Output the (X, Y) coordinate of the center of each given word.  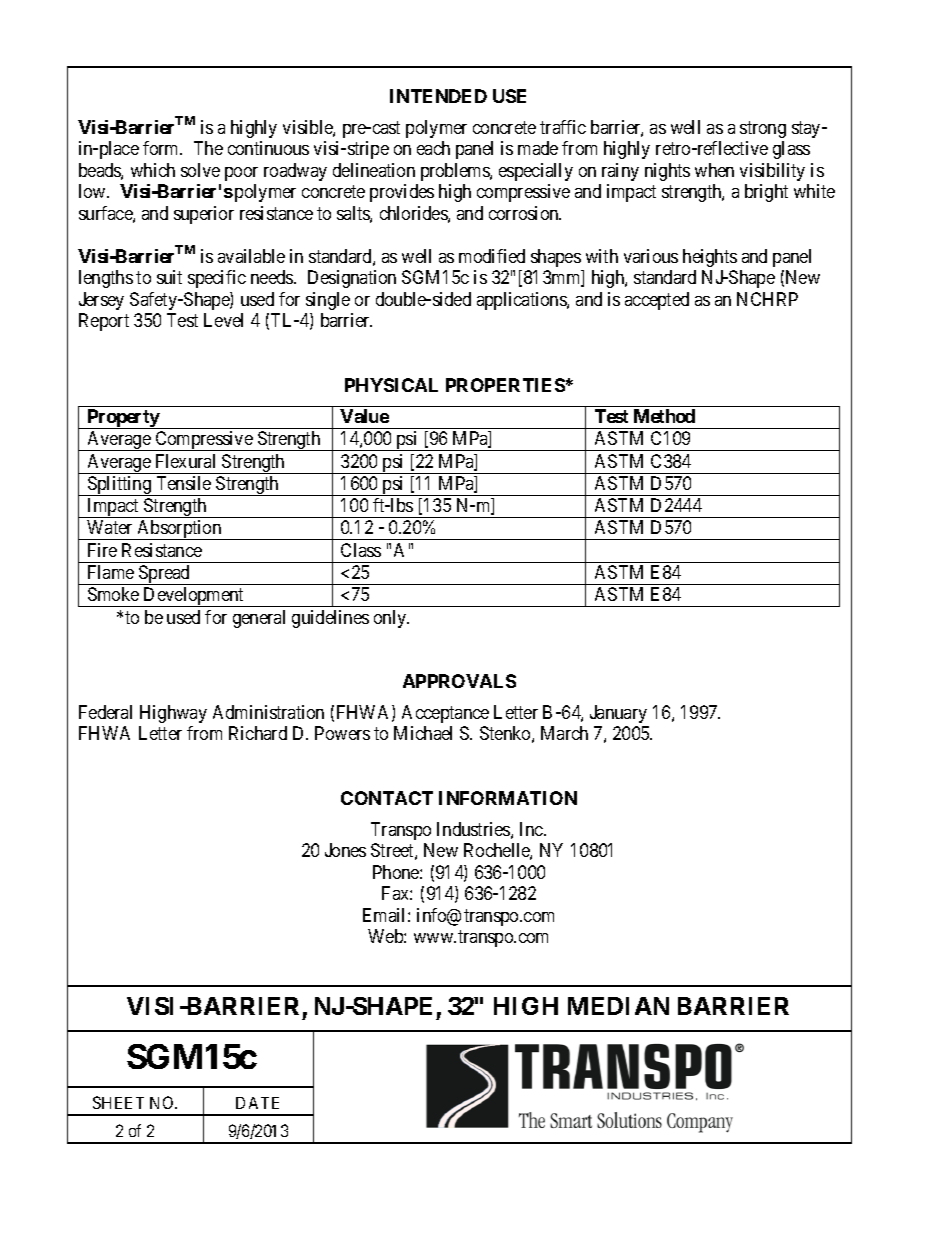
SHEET (118, 1102)
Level (223, 320)
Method (664, 416)
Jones (345, 850)
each (433, 148)
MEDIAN (618, 1006)
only (391, 619)
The (208, 148)
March (564, 733)
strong (763, 129)
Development (194, 597)
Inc (532, 829)
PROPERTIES (505, 385)
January (618, 714)
